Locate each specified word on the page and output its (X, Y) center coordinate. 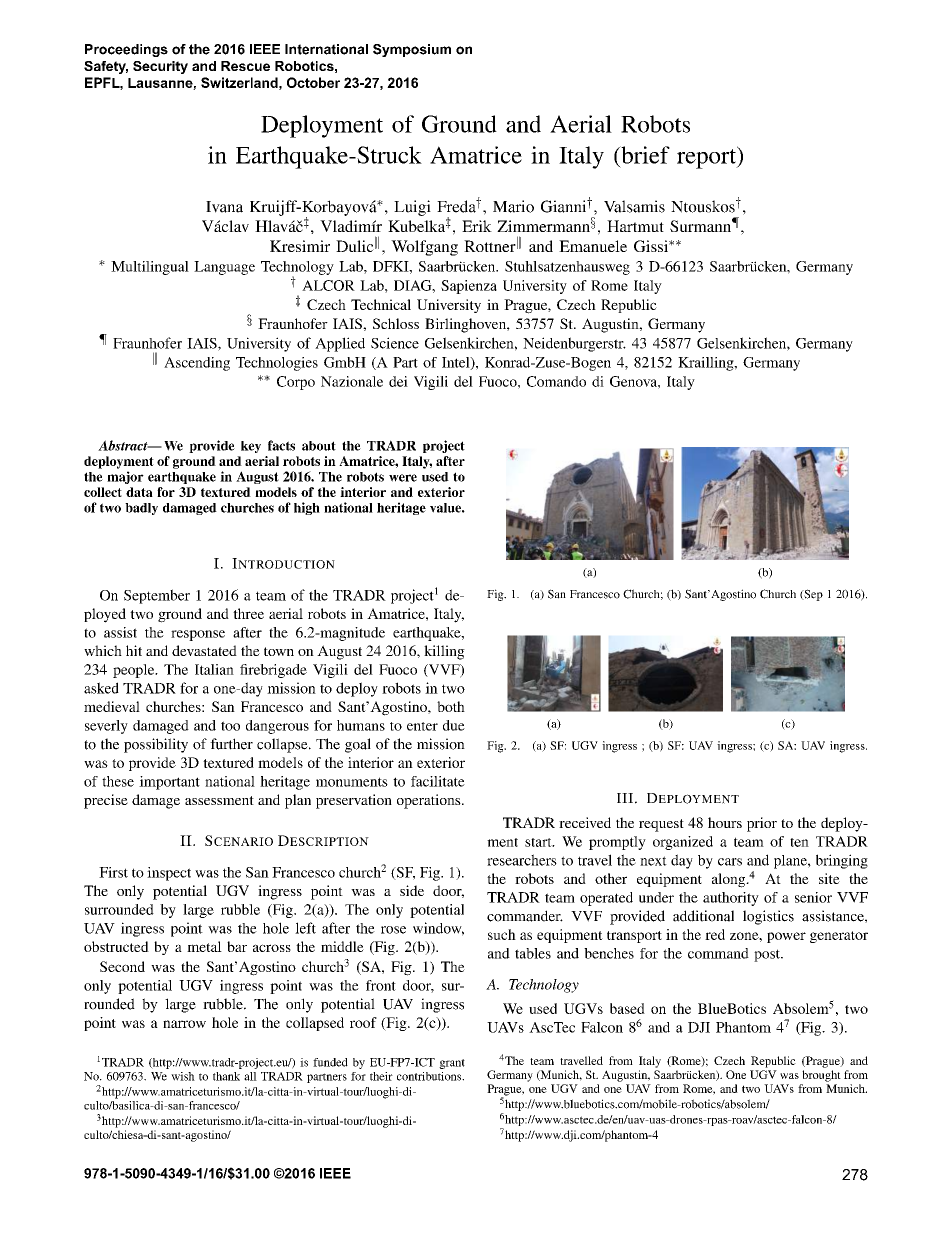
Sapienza (469, 287)
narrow (184, 1024)
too (230, 726)
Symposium (412, 50)
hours (725, 822)
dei (398, 381)
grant (452, 1064)
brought (821, 1076)
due (454, 725)
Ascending (197, 364)
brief (644, 155)
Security (160, 67)
